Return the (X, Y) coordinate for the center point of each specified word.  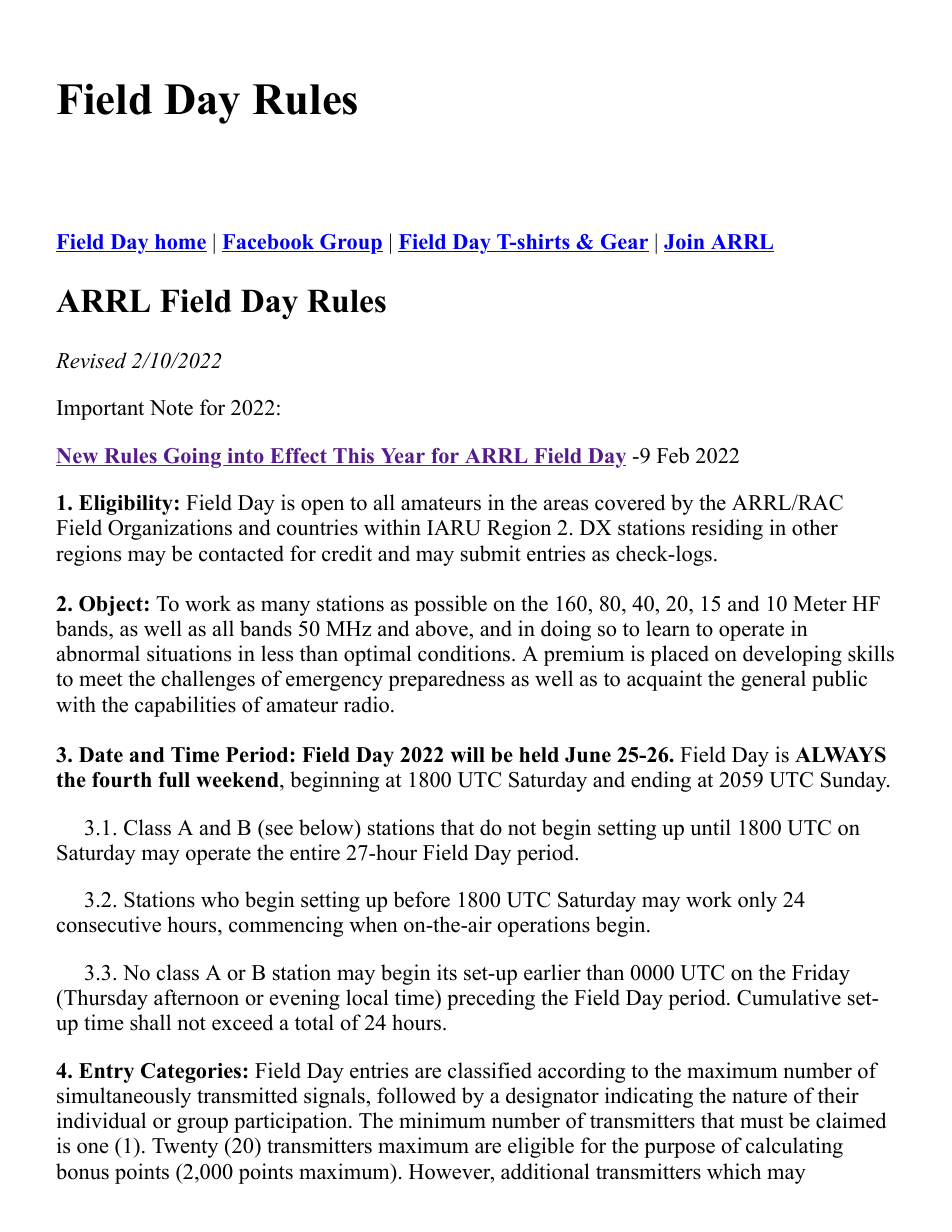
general (773, 680)
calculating (794, 1147)
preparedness (446, 680)
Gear (623, 243)
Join (685, 243)
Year (402, 457)
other (815, 527)
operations (543, 926)
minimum (442, 1120)
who (220, 899)
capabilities (185, 706)
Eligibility (126, 505)
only (757, 901)
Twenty (185, 1148)
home (180, 243)
